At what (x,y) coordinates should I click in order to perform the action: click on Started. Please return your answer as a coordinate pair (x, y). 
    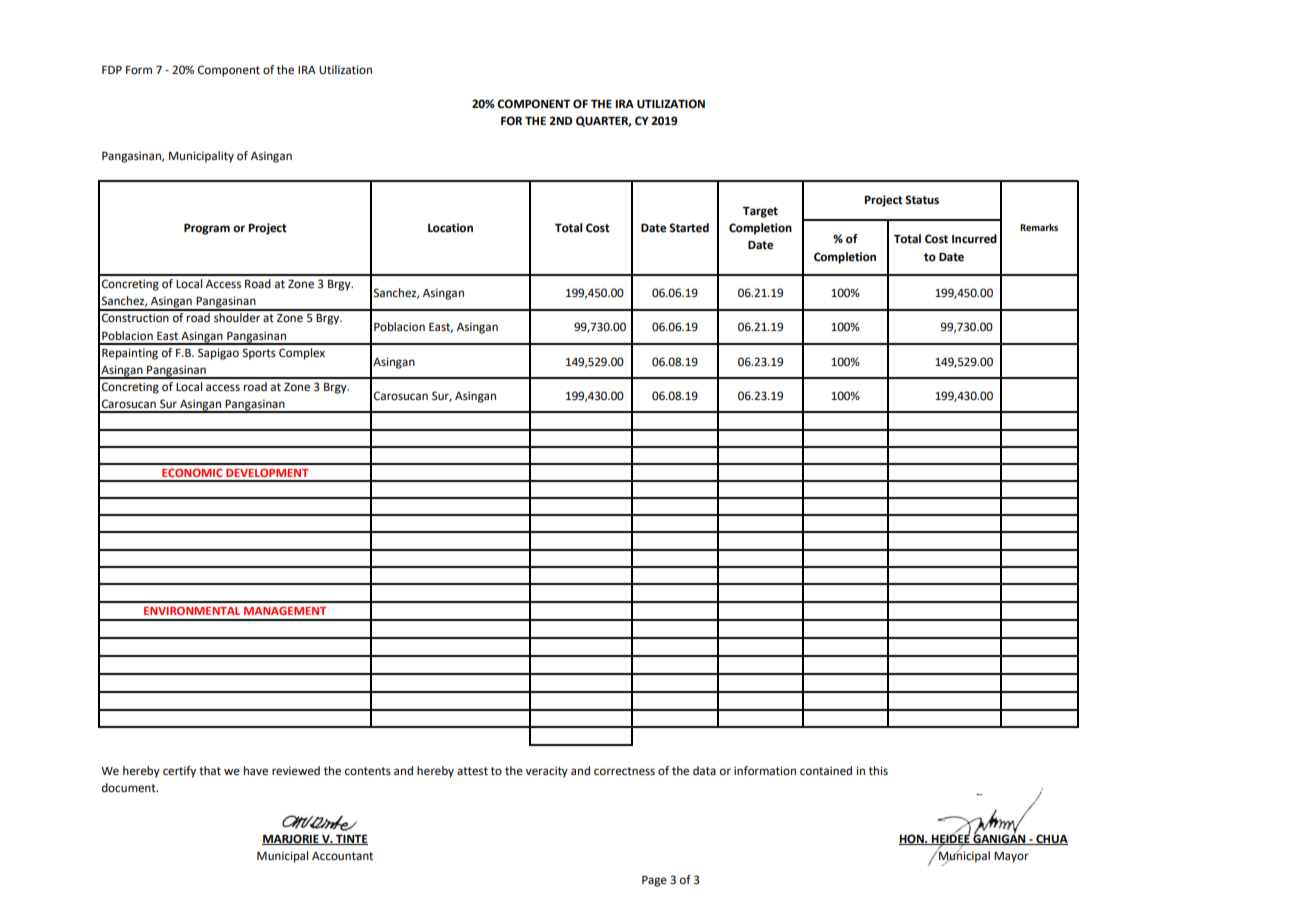
    Looking at the image, I should click on (689, 228).
